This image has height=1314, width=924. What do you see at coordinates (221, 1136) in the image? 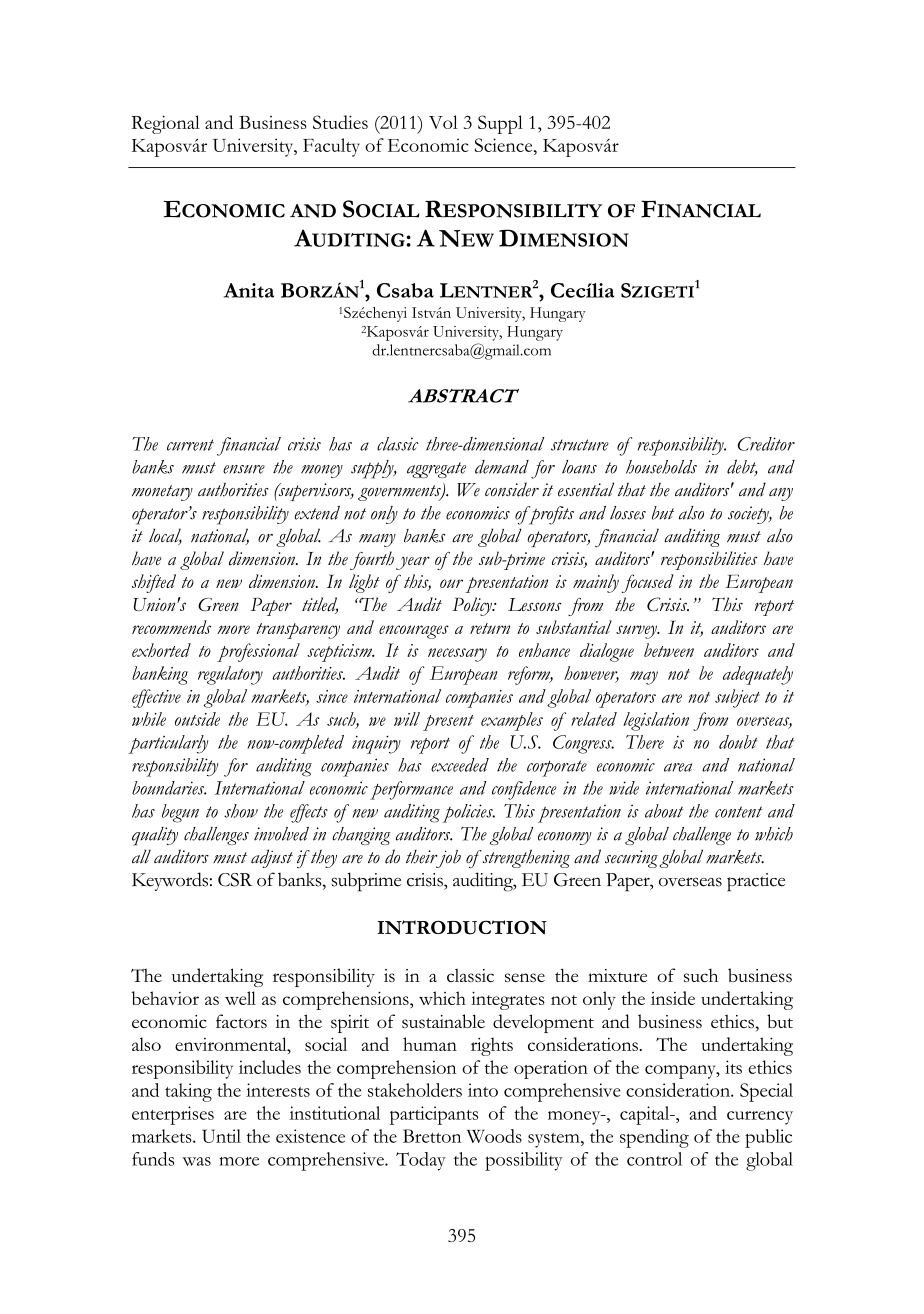
I see `Until` at bounding box center [221, 1136].
